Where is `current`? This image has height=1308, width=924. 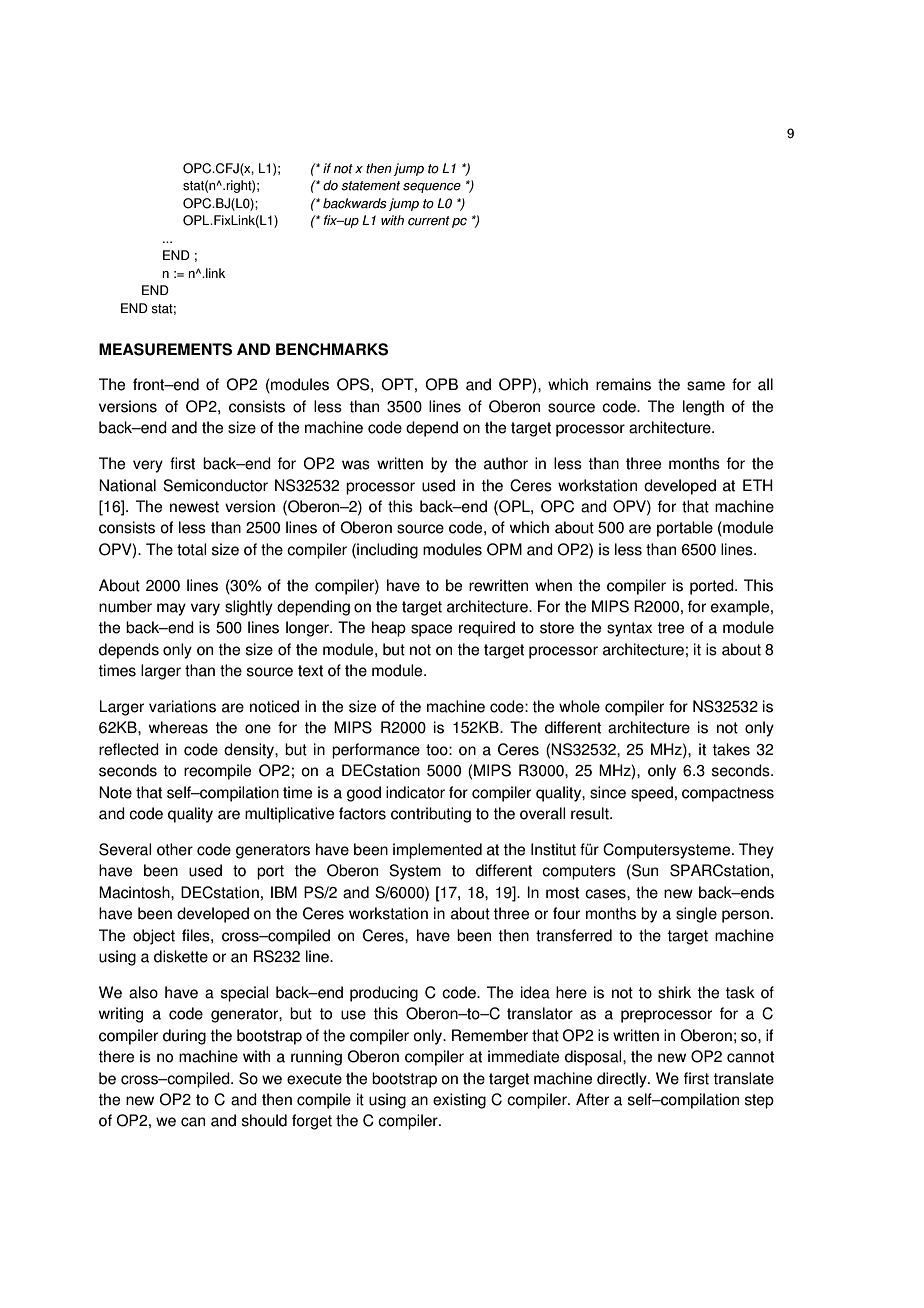
current is located at coordinates (429, 221).
